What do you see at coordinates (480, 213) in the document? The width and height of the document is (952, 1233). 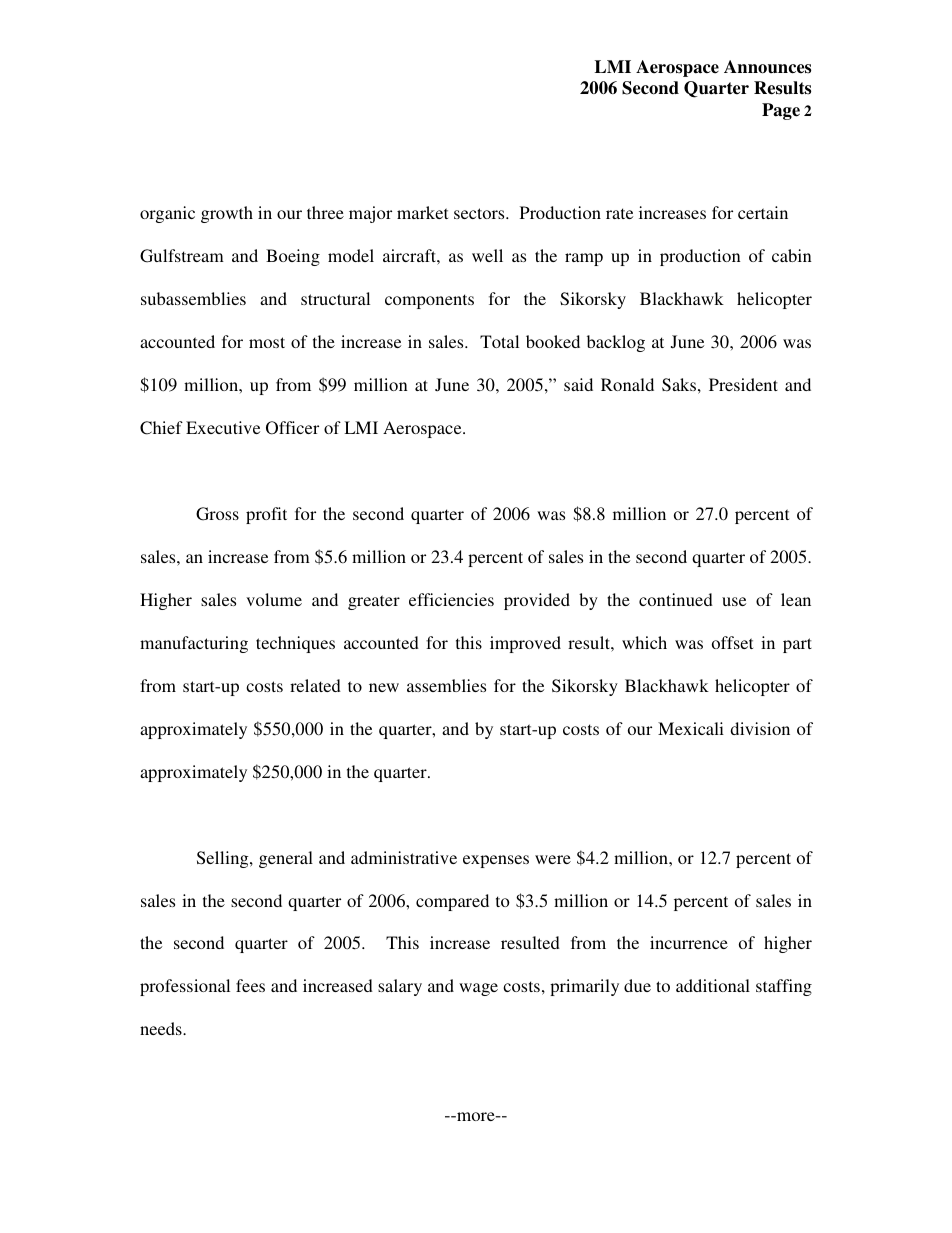 I see `sectors` at bounding box center [480, 213].
